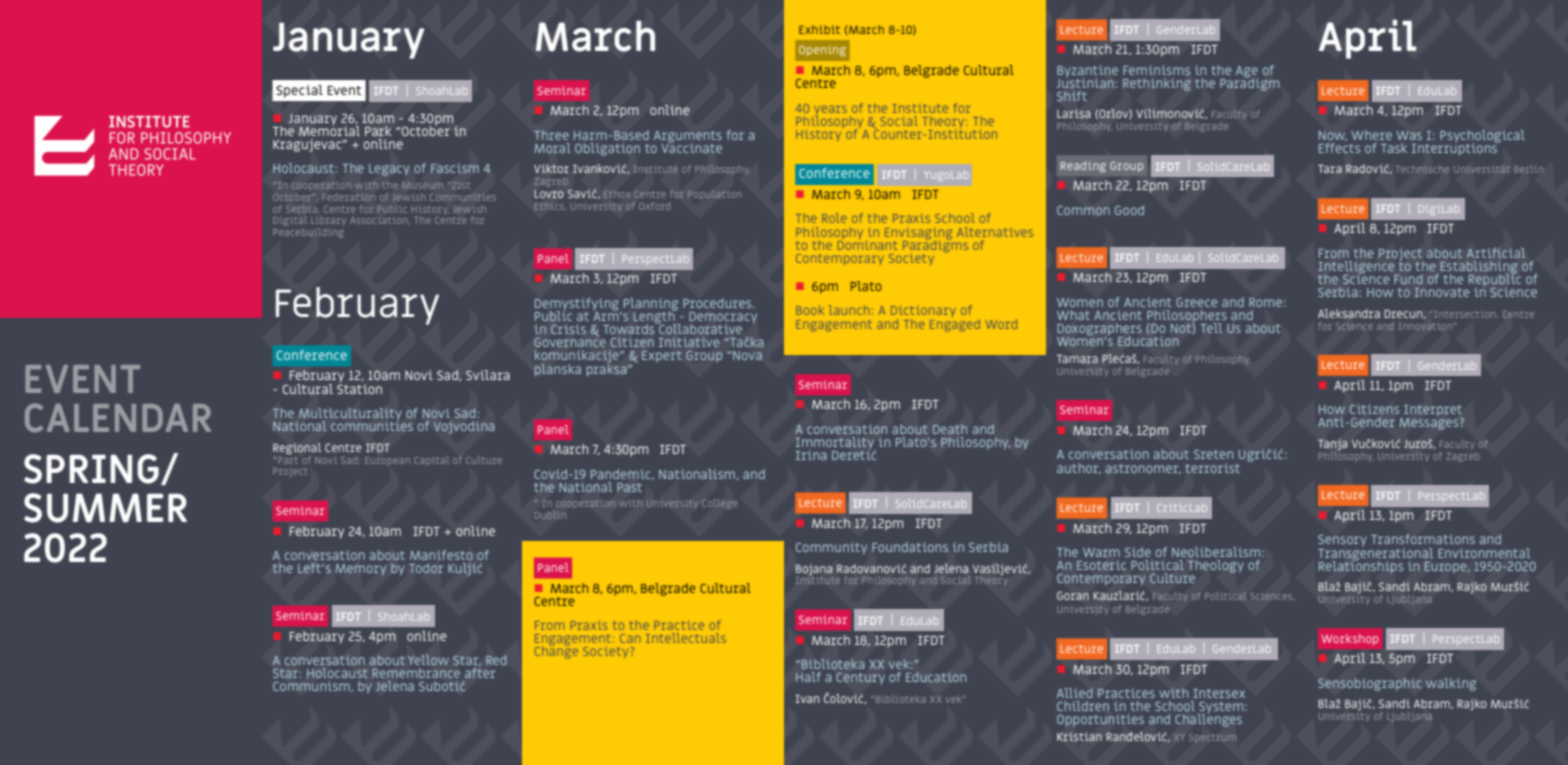 This screenshot has width=1568, height=765. Describe the element at coordinates (1157, 84) in the screenshot. I see `Rethinking` at that location.
